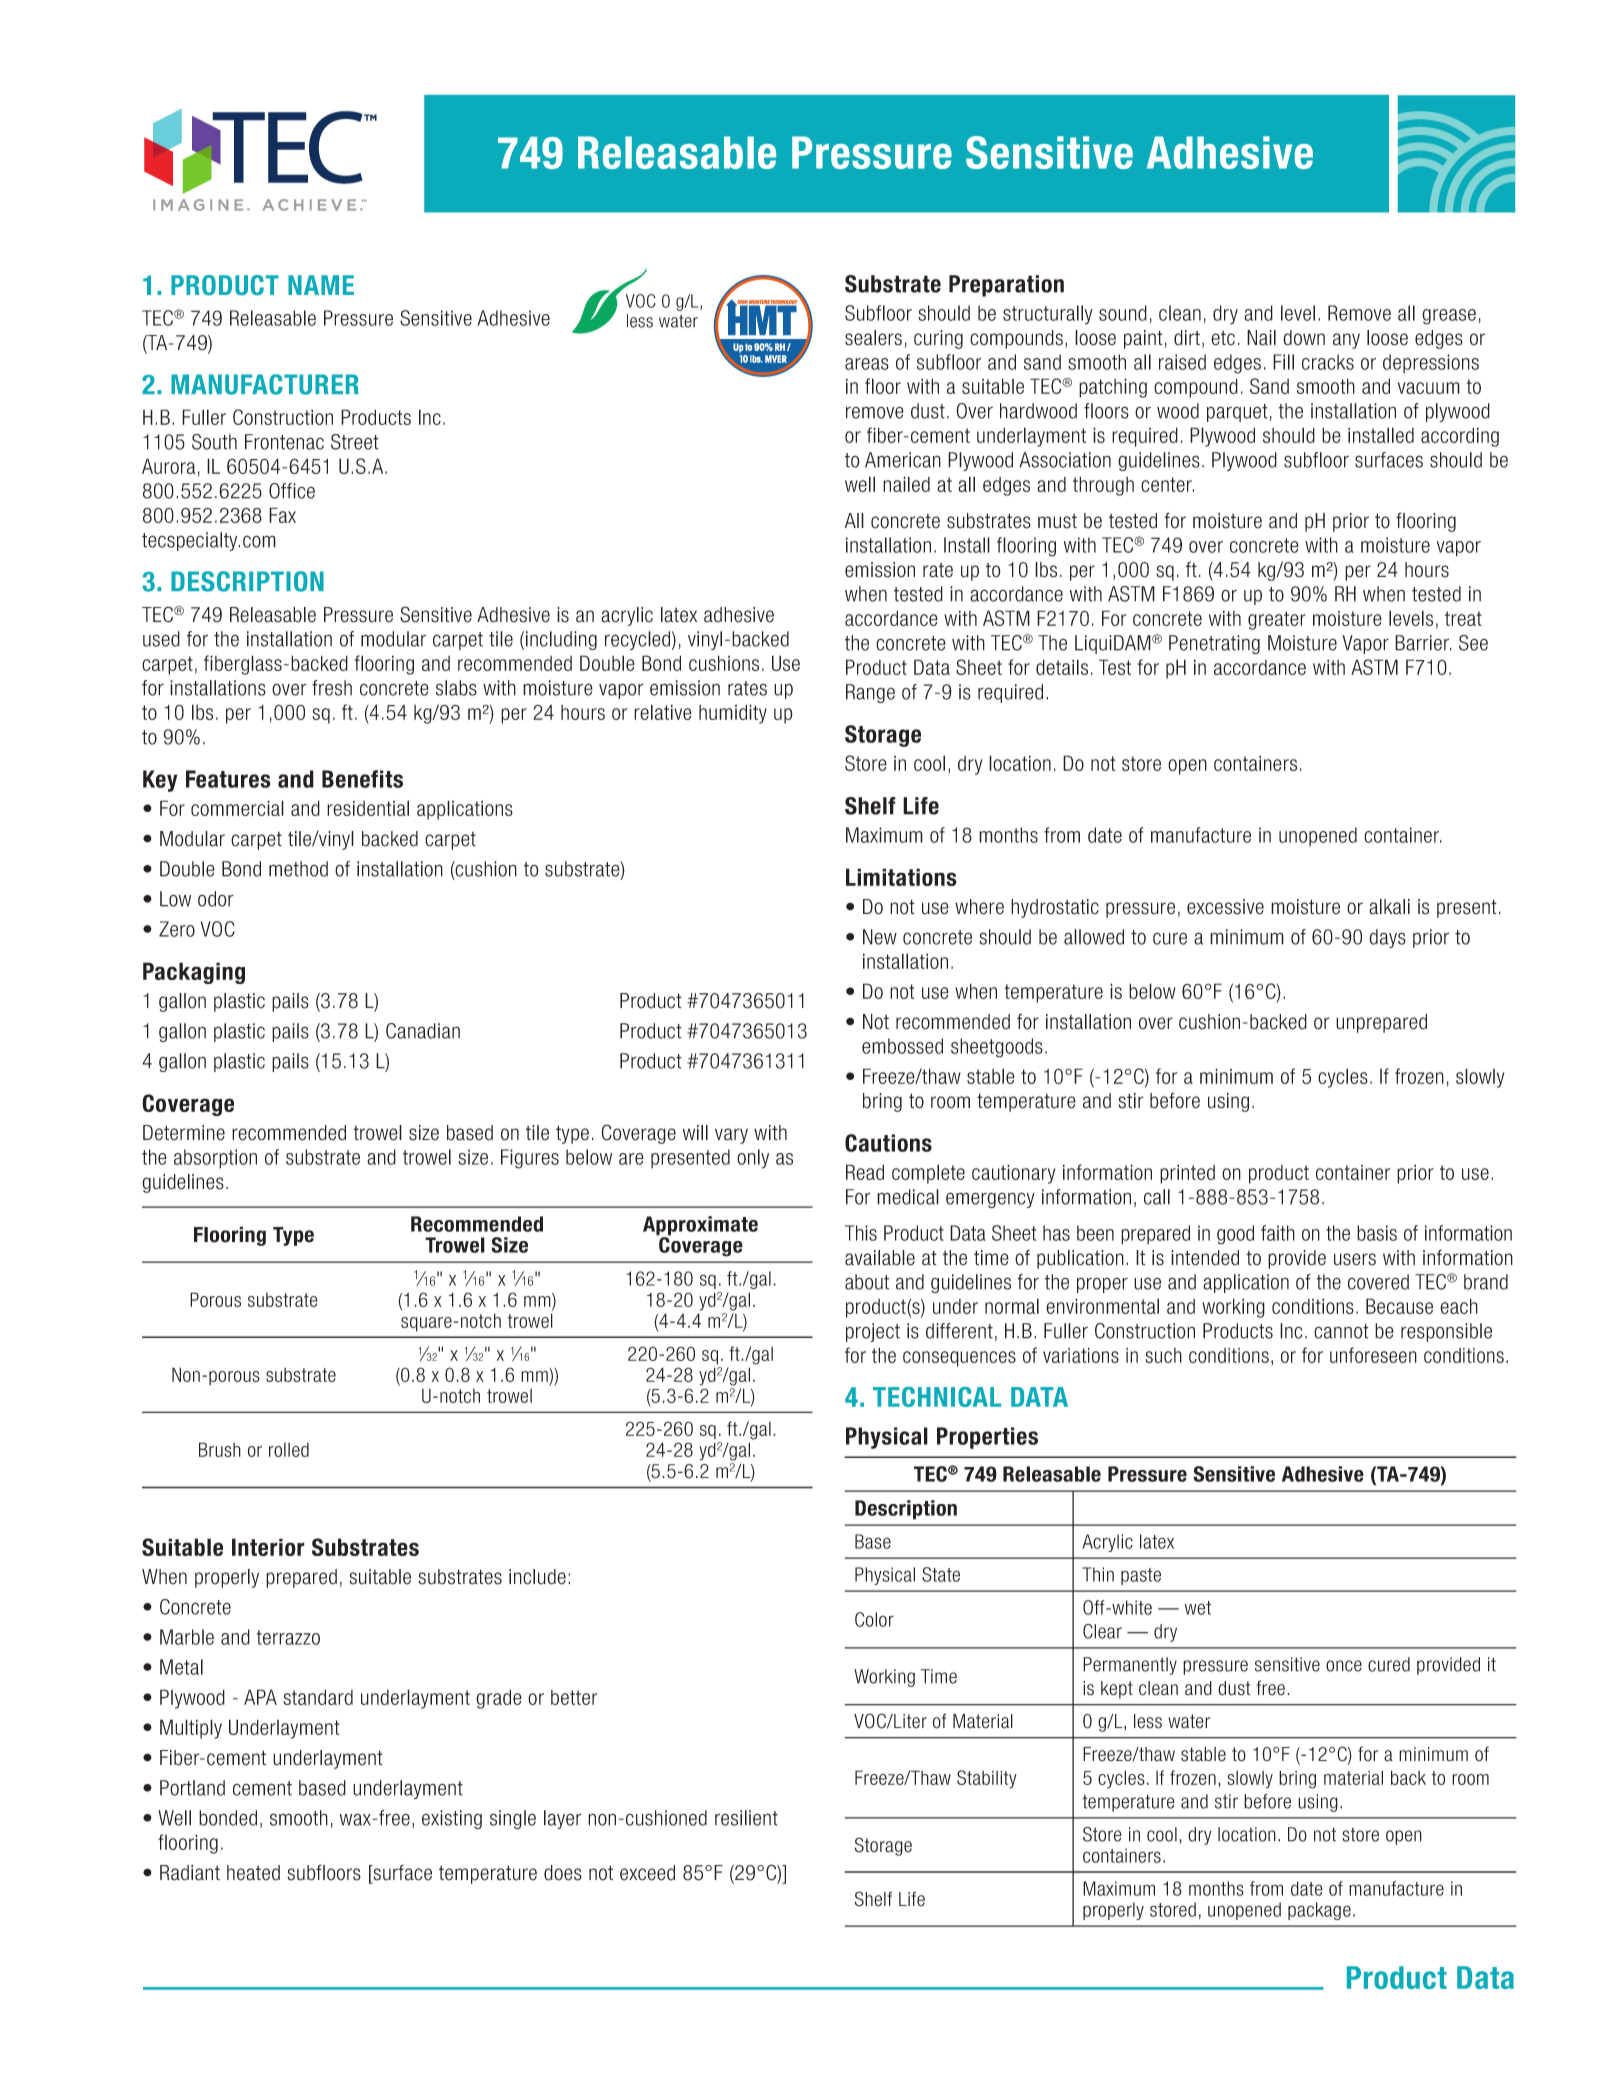 The height and width of the page is (2083, 1610). What do you see at coordinates (253, 1873) in the page?
I see `heated` at bounding box center [253, 1873].
